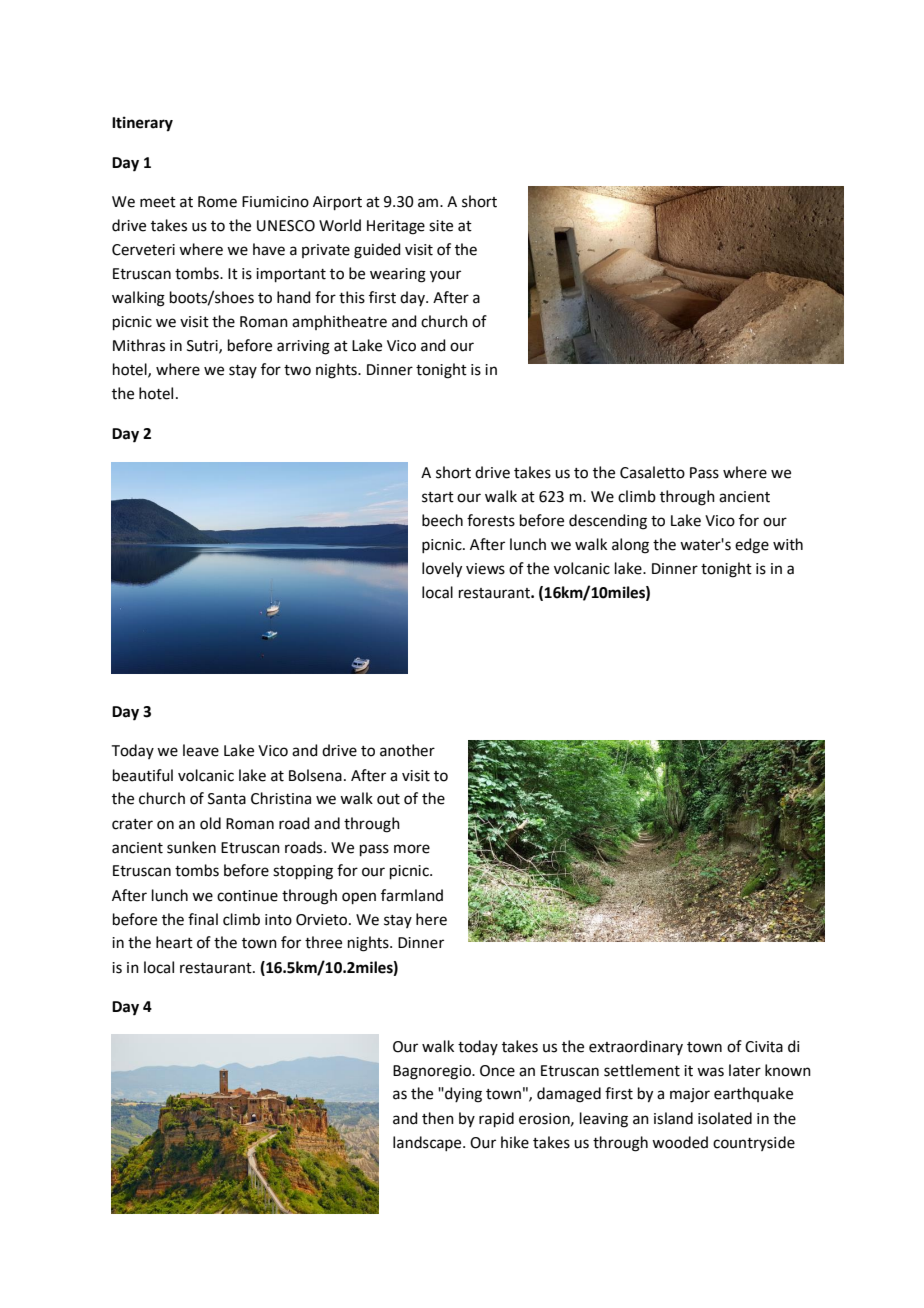 This screenshot has width=924, height=1308. I want to click on descending, so click(608, 522).
